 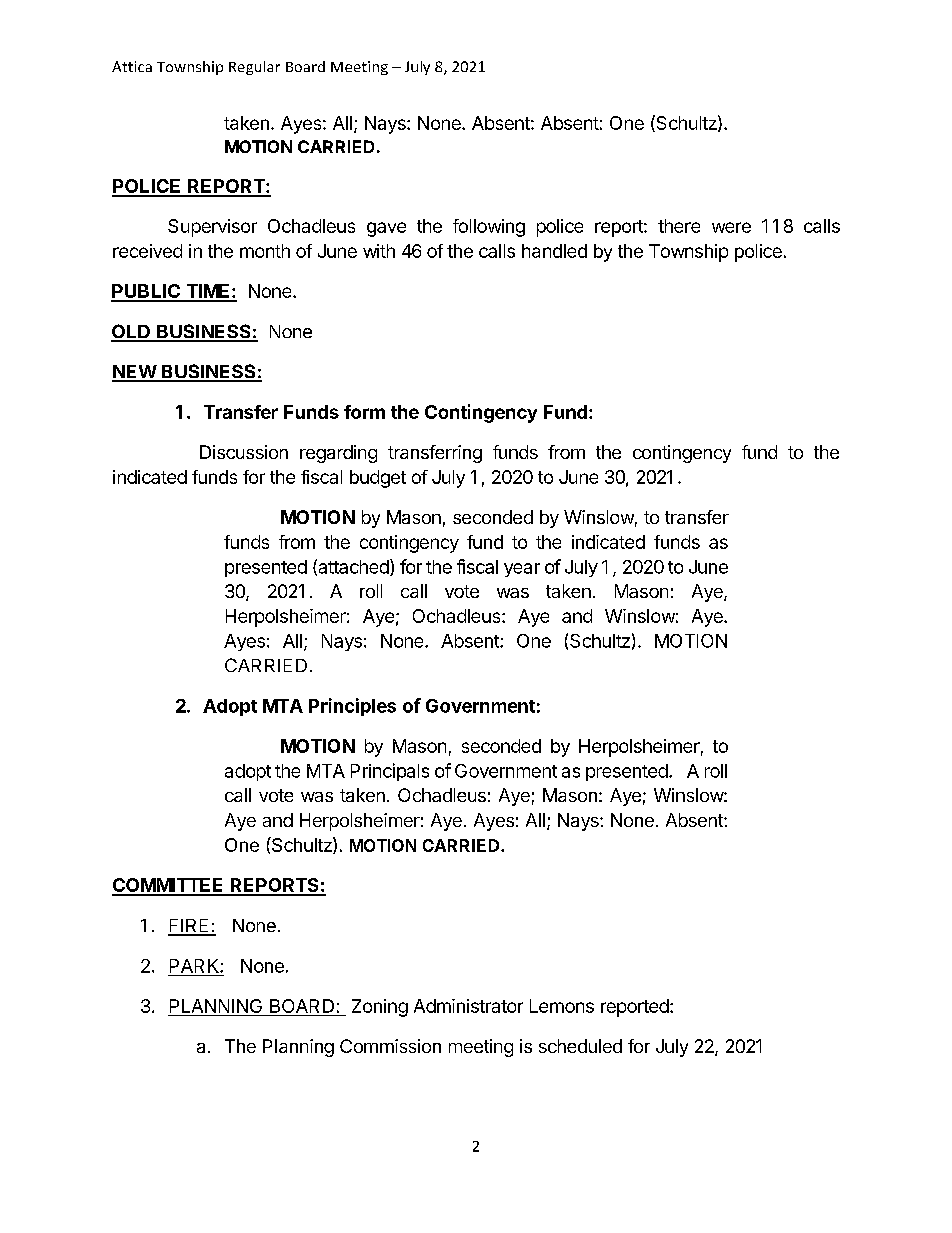 I want to click on there, so click(x=679, y=226).
